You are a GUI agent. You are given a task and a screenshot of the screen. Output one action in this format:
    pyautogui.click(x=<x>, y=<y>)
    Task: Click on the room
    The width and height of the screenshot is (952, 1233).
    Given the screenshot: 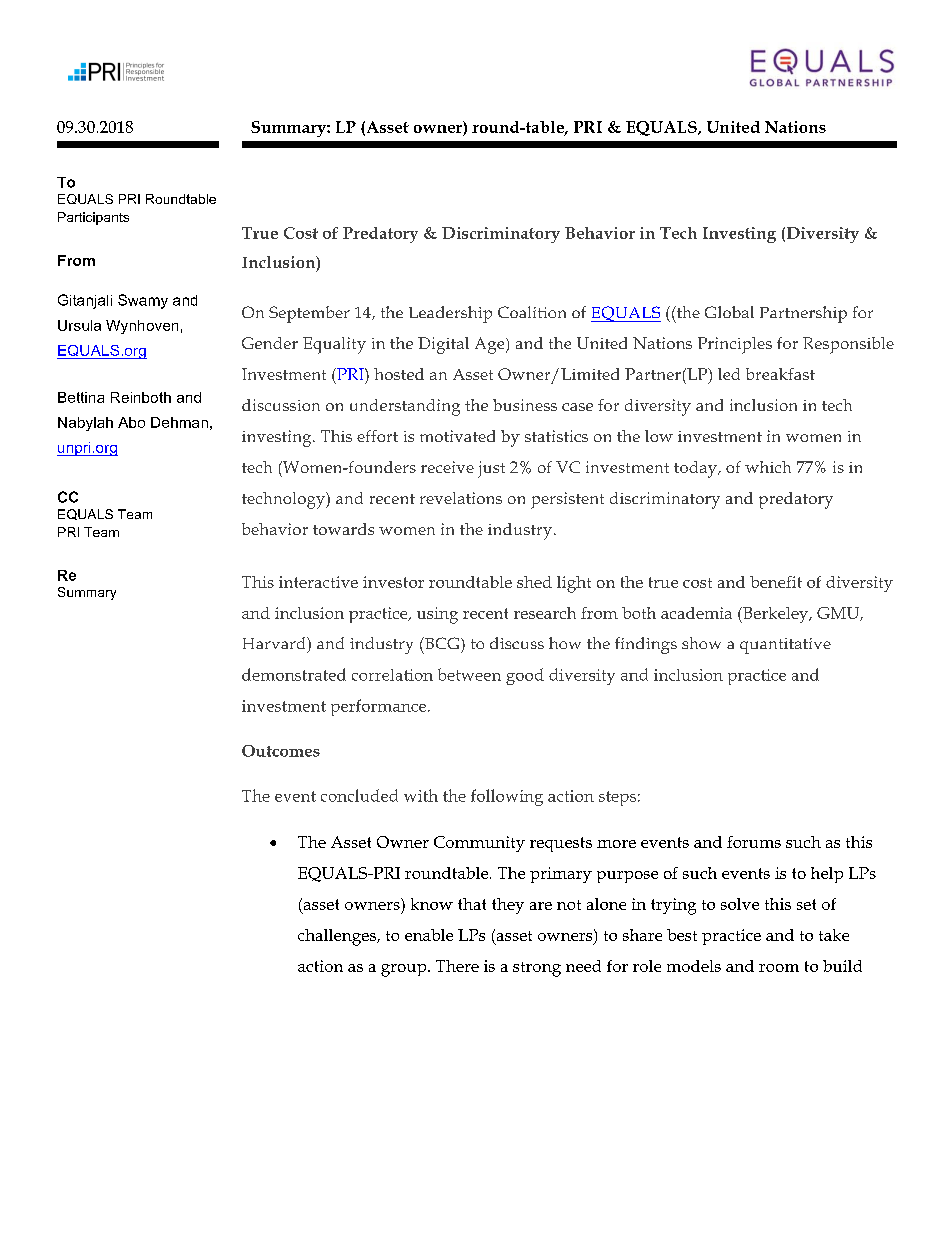 What is the action you would take?
    pyautogui.click(x=779, y=968)
